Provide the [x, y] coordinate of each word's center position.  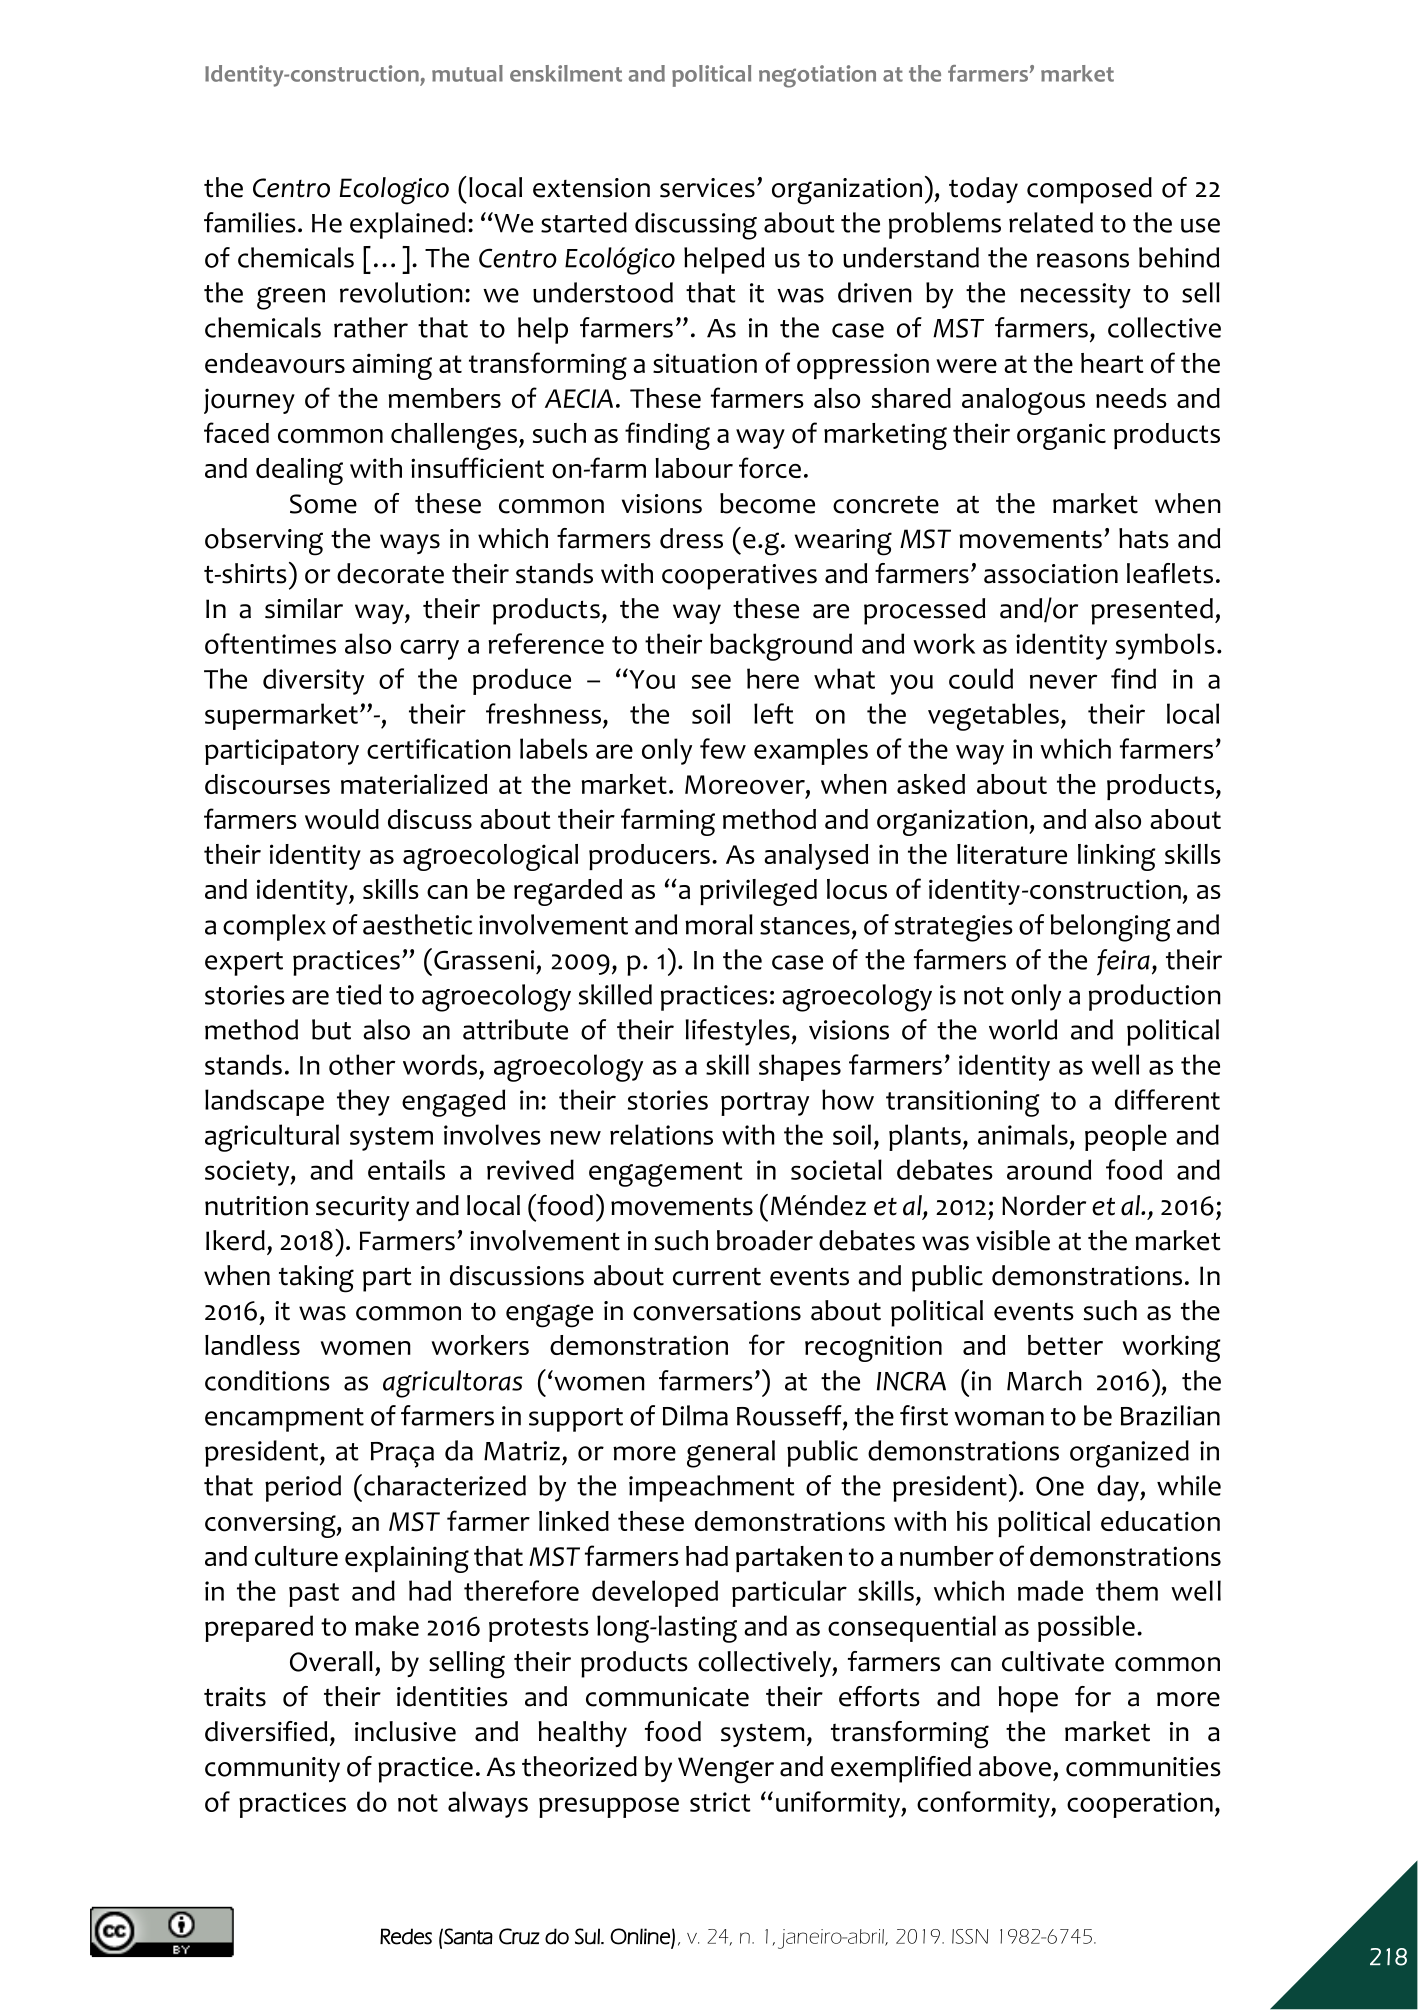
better [1065, 1345]
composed [1089, 190]
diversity [313, 681]
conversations [717, 1311]
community [272, 1769]
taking [316, 1279]
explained [407, 225]
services [707, 188]
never [1063, 681]
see [711, 681]
